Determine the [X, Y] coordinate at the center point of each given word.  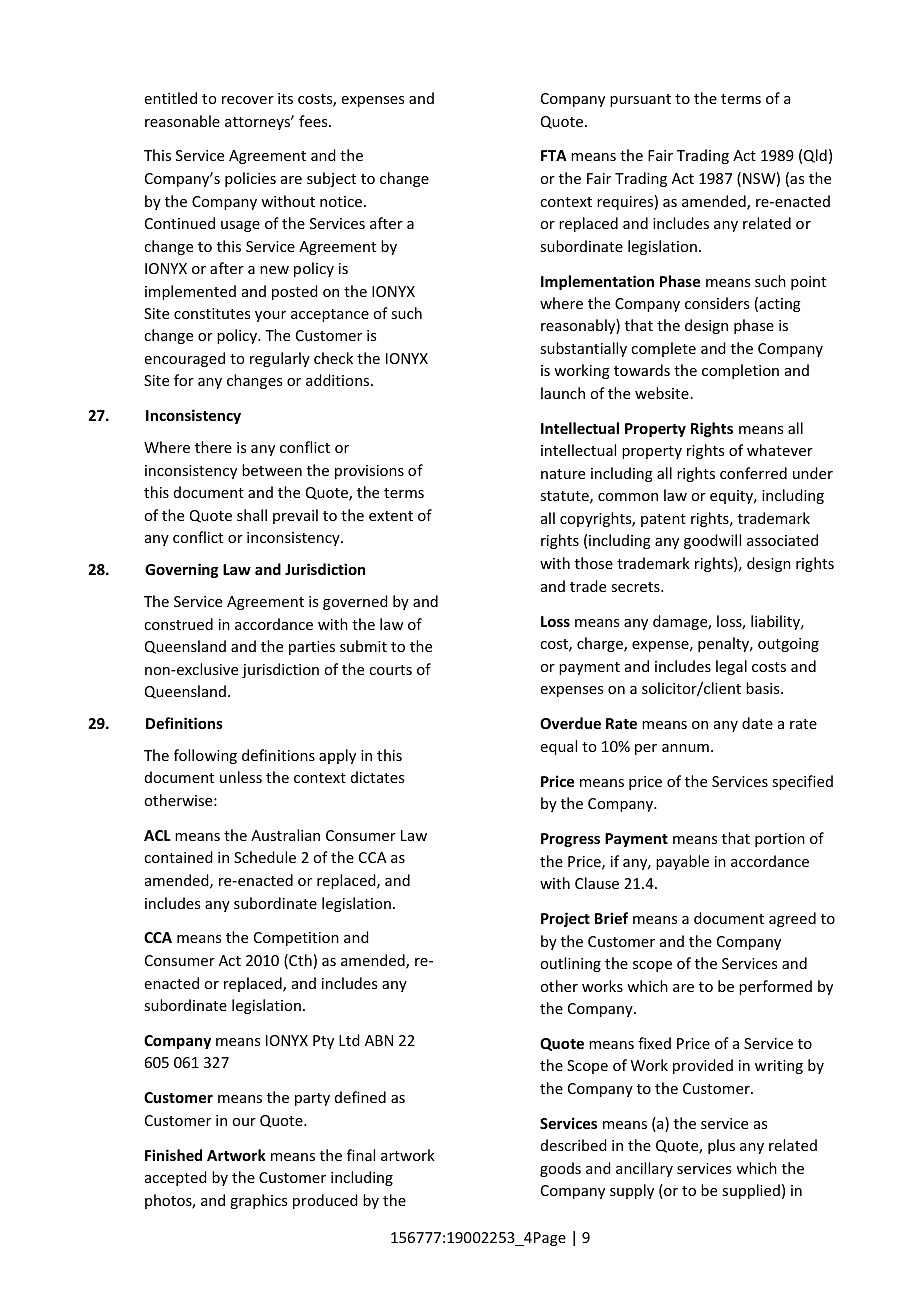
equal [559, 747]
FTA [554, 155]
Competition [296, 939]
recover [248, 100]
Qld [815, 156]
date [757, 723]
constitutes [212, 313]
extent [391, 516]
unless [241, 777]
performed [775, 987]
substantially [583, 349]
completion [740, 371]
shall [252, 515]
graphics [258, 1201]
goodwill [712, 541]
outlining [570, 964]
